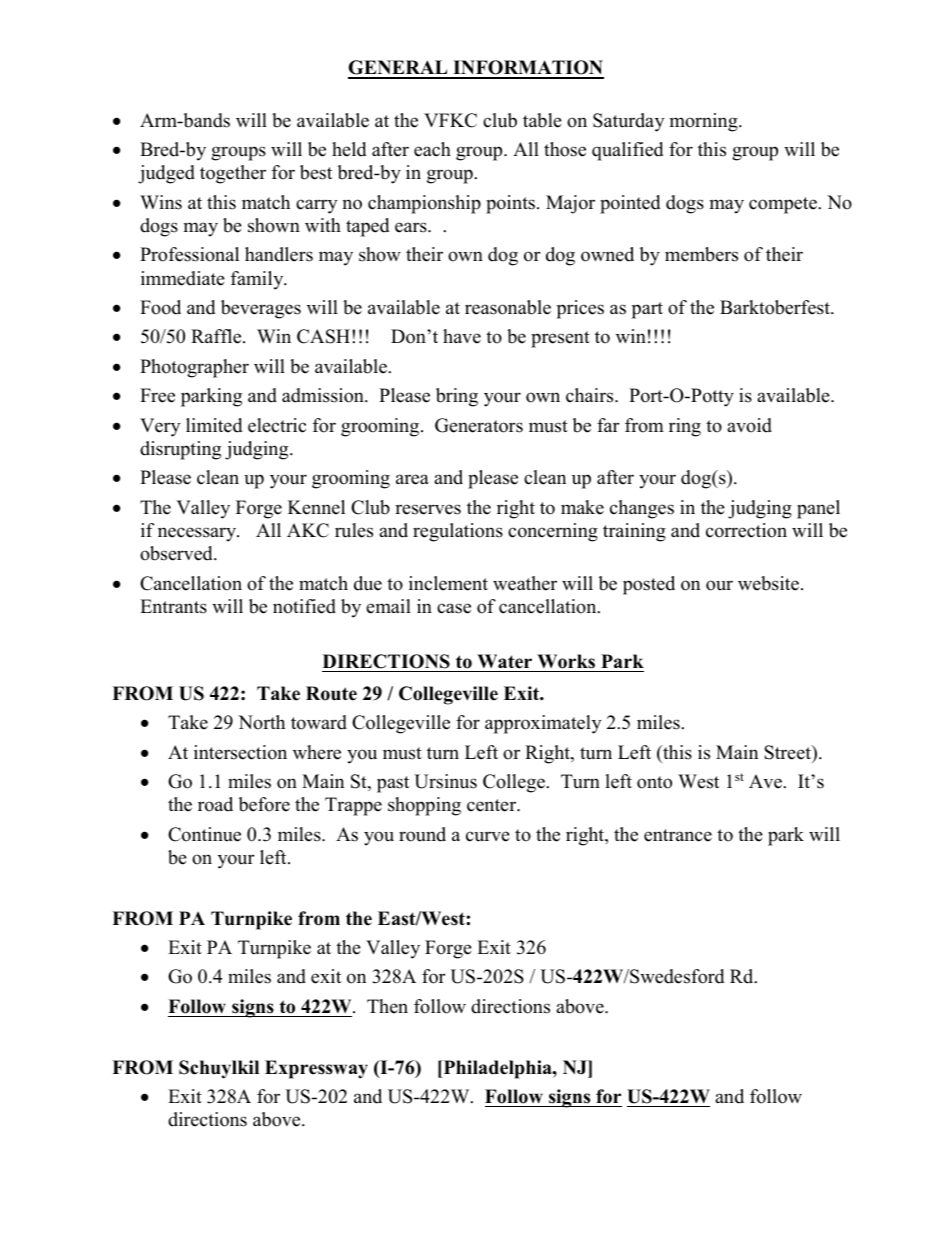  Describe the element at coordinates (768, 583) in the screenshot. I see `website` at that location.
